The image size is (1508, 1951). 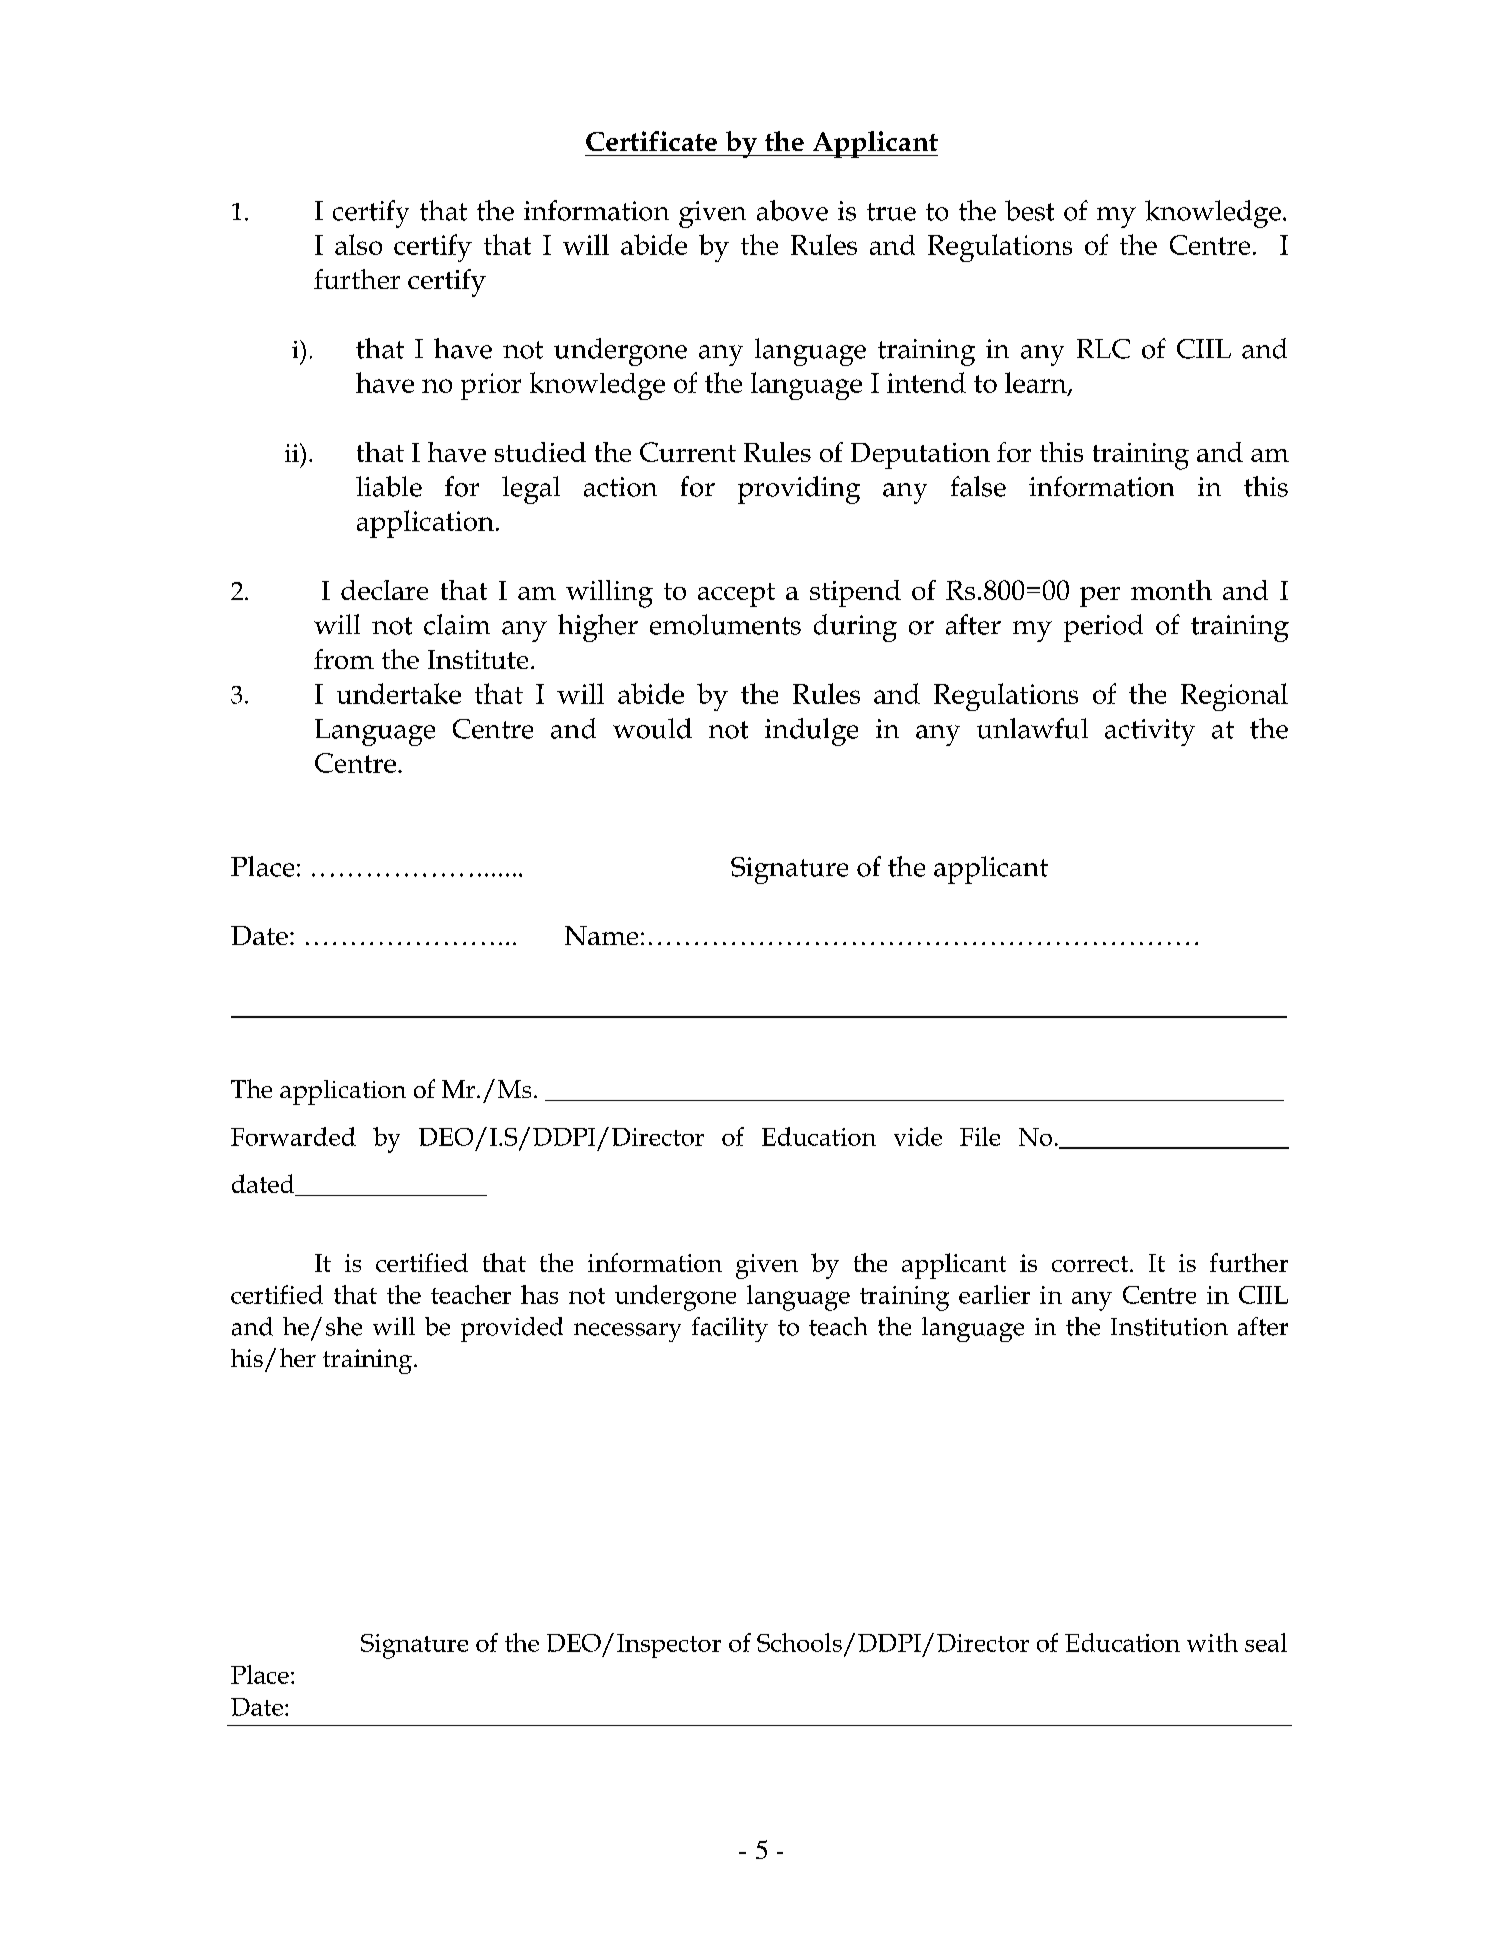 I want to click on activity, so click(x=1150, y=732).
